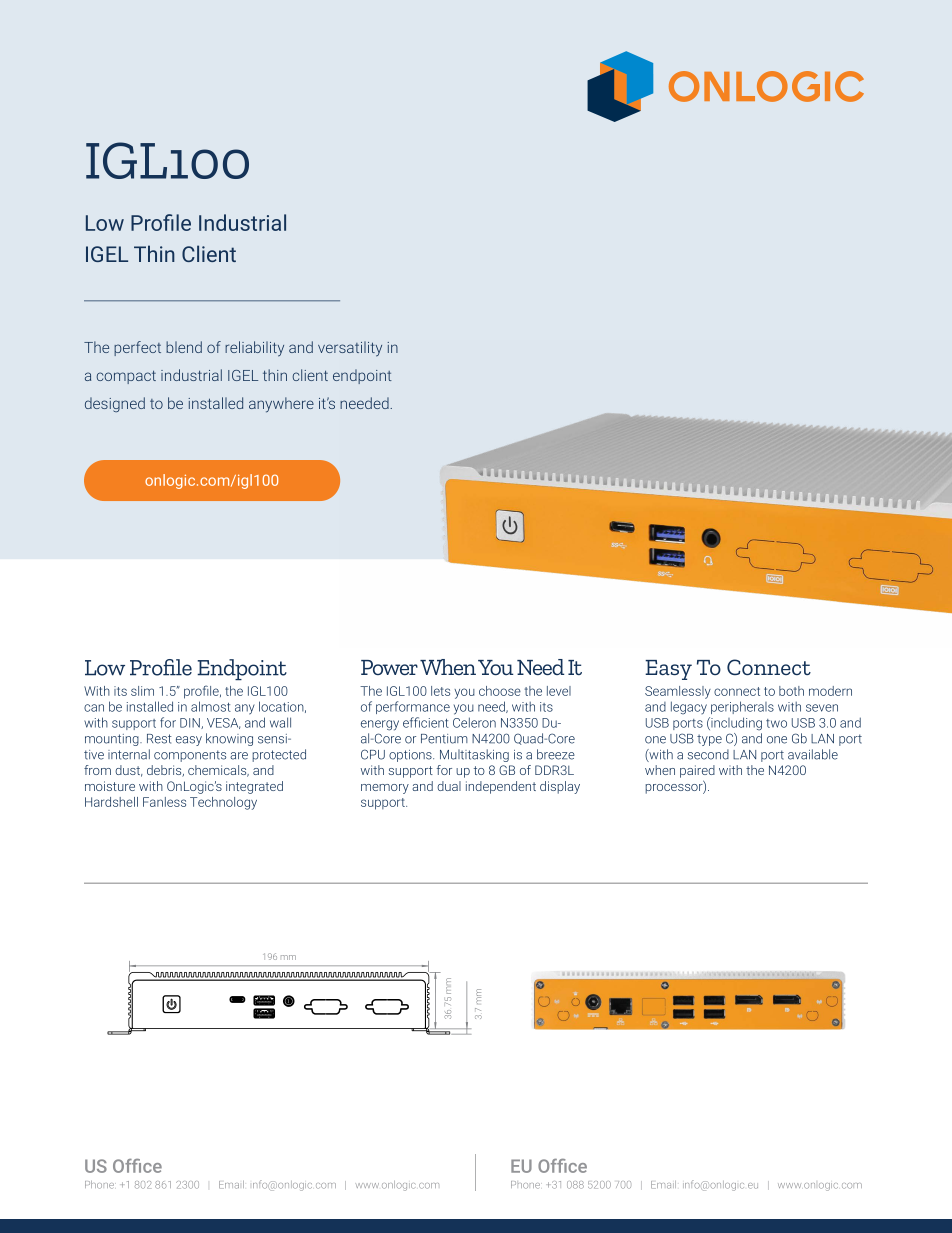 The height and width of the screenshot is (1233, 952). I want to click on Technology, so click(223, 803).
